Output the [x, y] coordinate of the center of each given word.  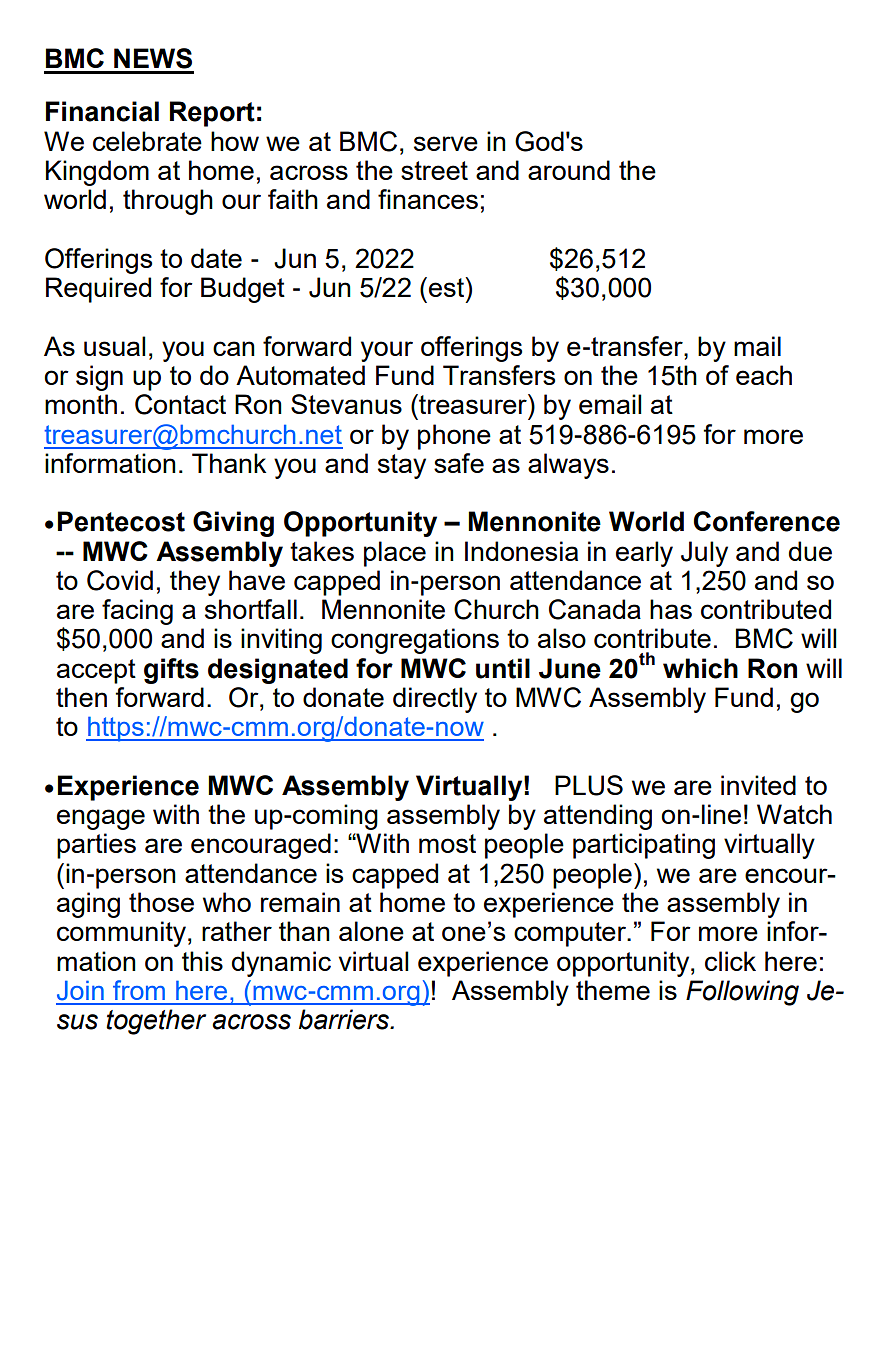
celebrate [147, 141]
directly [435, 700]
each [764, 375]
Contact [180, 404]
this [202, 961]
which [700, 668]
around [569, 170]
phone [454, 437]
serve [446, 143]
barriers [345, 1019]
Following [742, 993]
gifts [171, 671]
